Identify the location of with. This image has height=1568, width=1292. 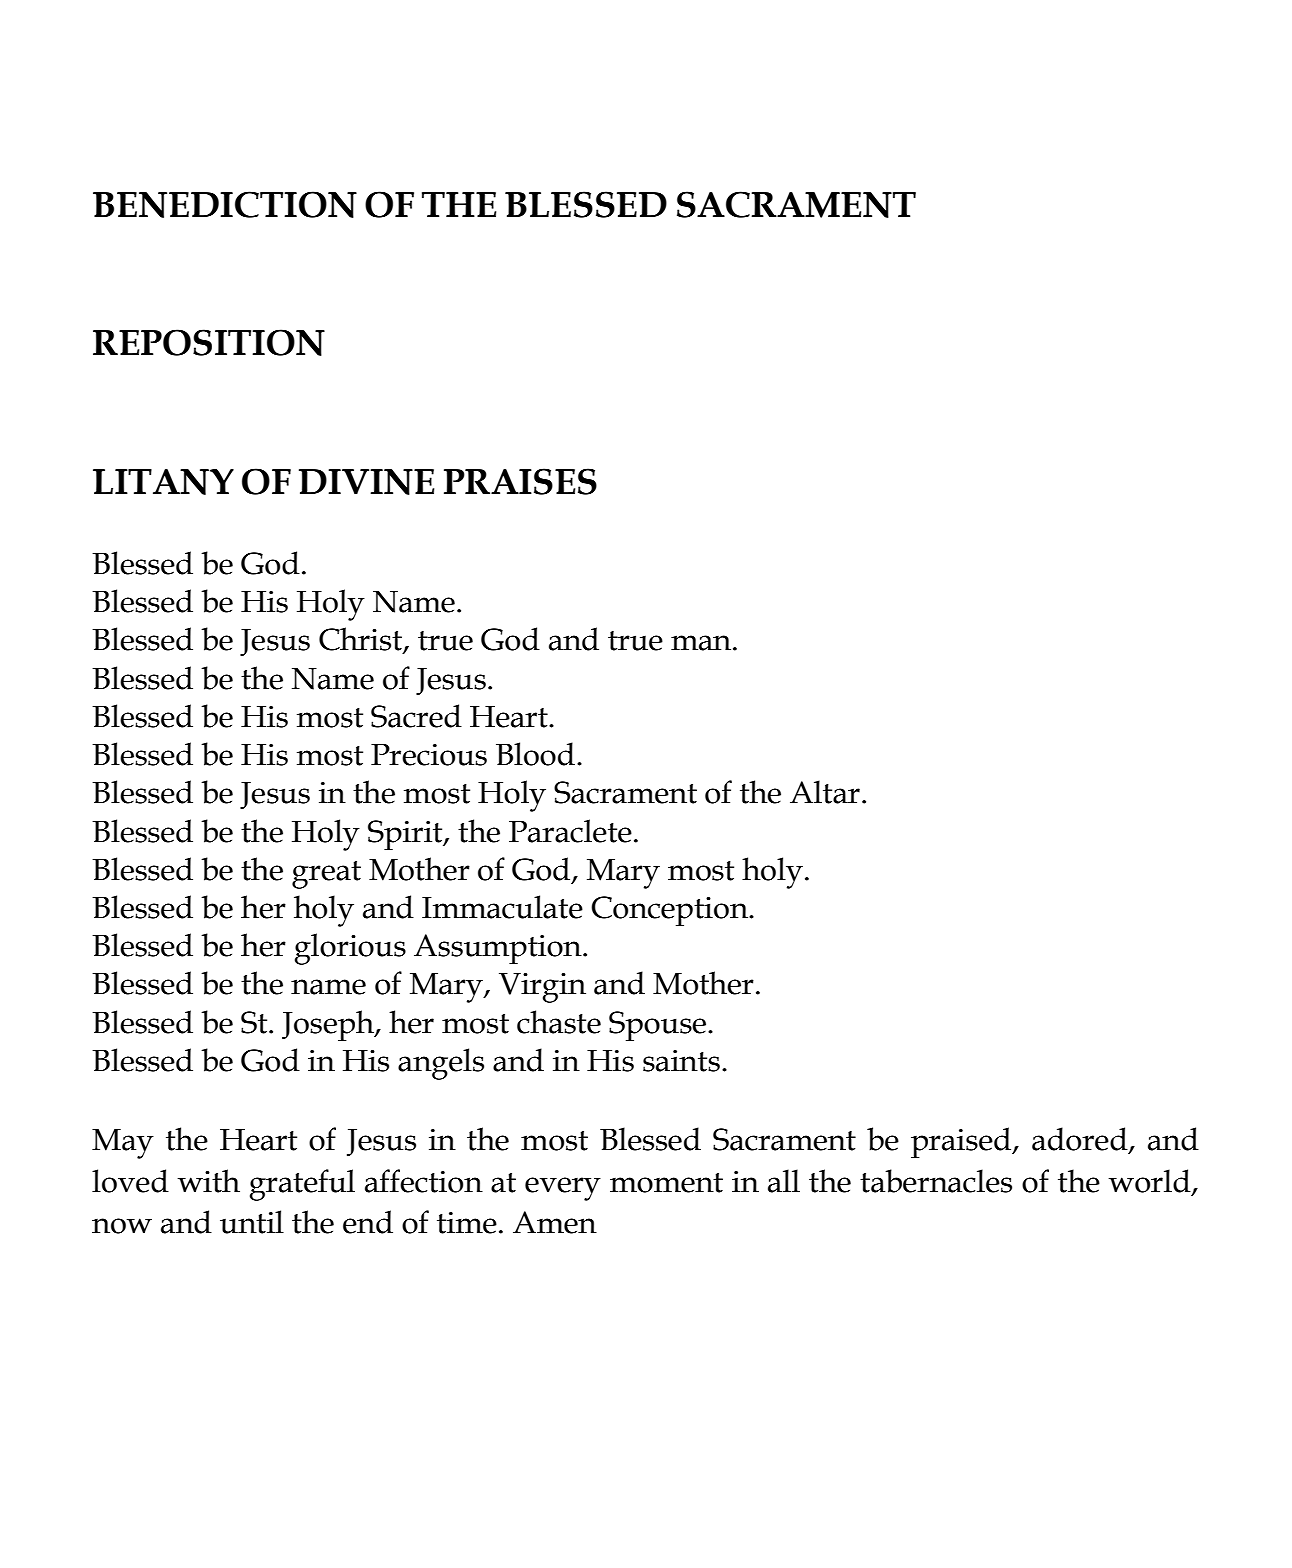
(209, 1181).
